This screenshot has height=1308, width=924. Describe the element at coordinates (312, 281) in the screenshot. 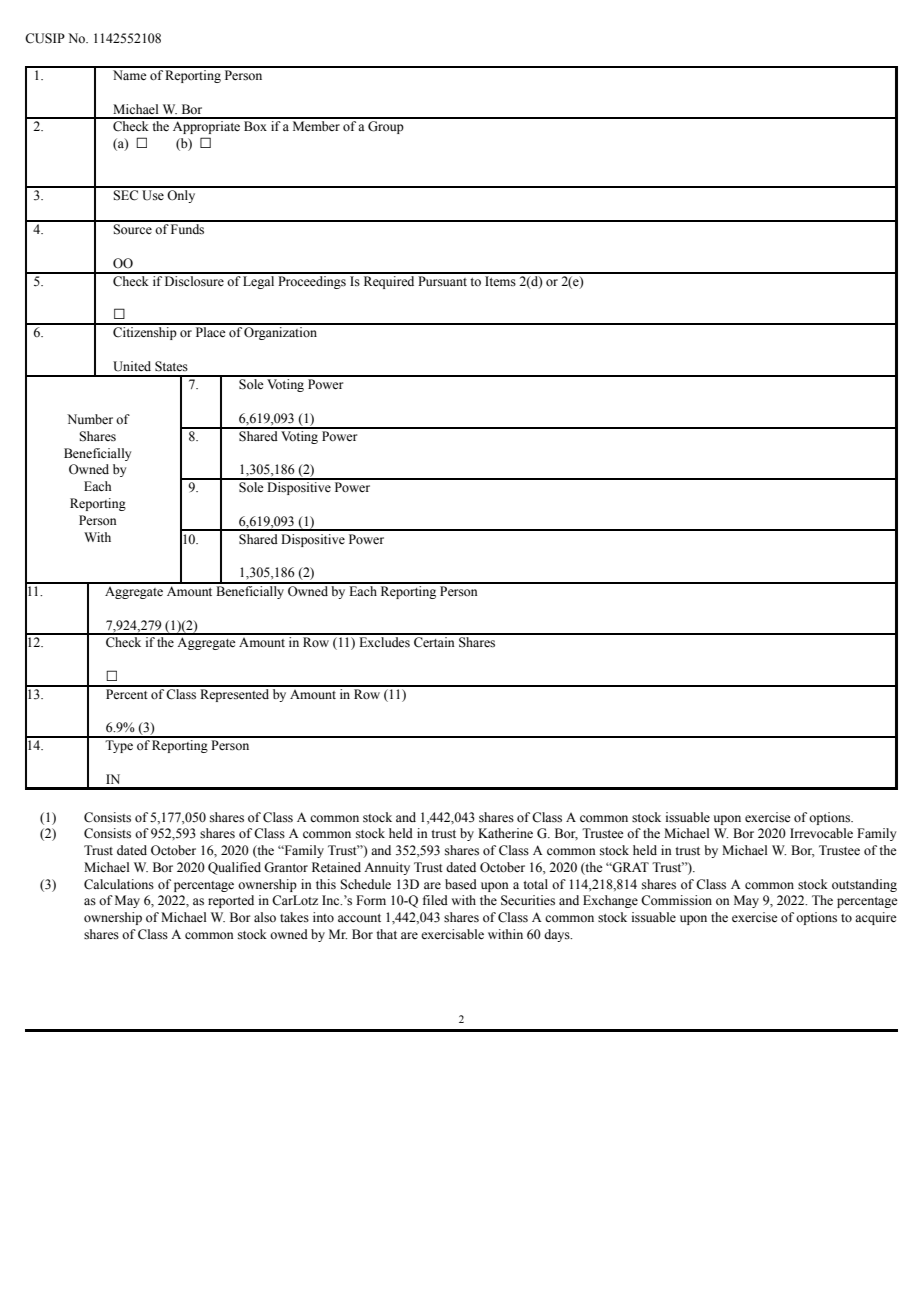

I see `Proceedings` at that location.
